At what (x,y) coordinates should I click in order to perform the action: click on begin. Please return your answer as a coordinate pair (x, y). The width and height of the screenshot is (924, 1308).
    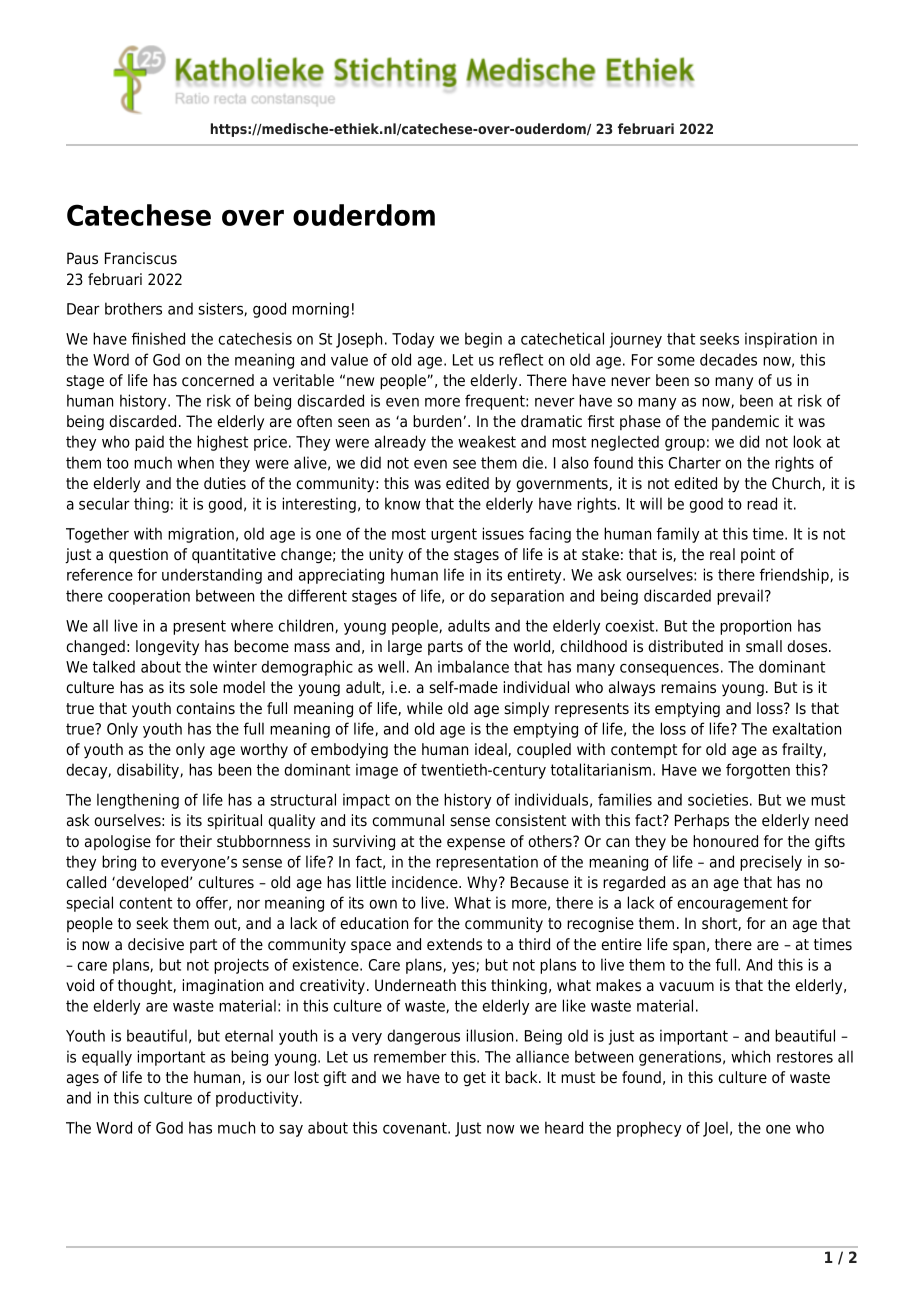
    Looking at the image, I should click on (483, 340).
